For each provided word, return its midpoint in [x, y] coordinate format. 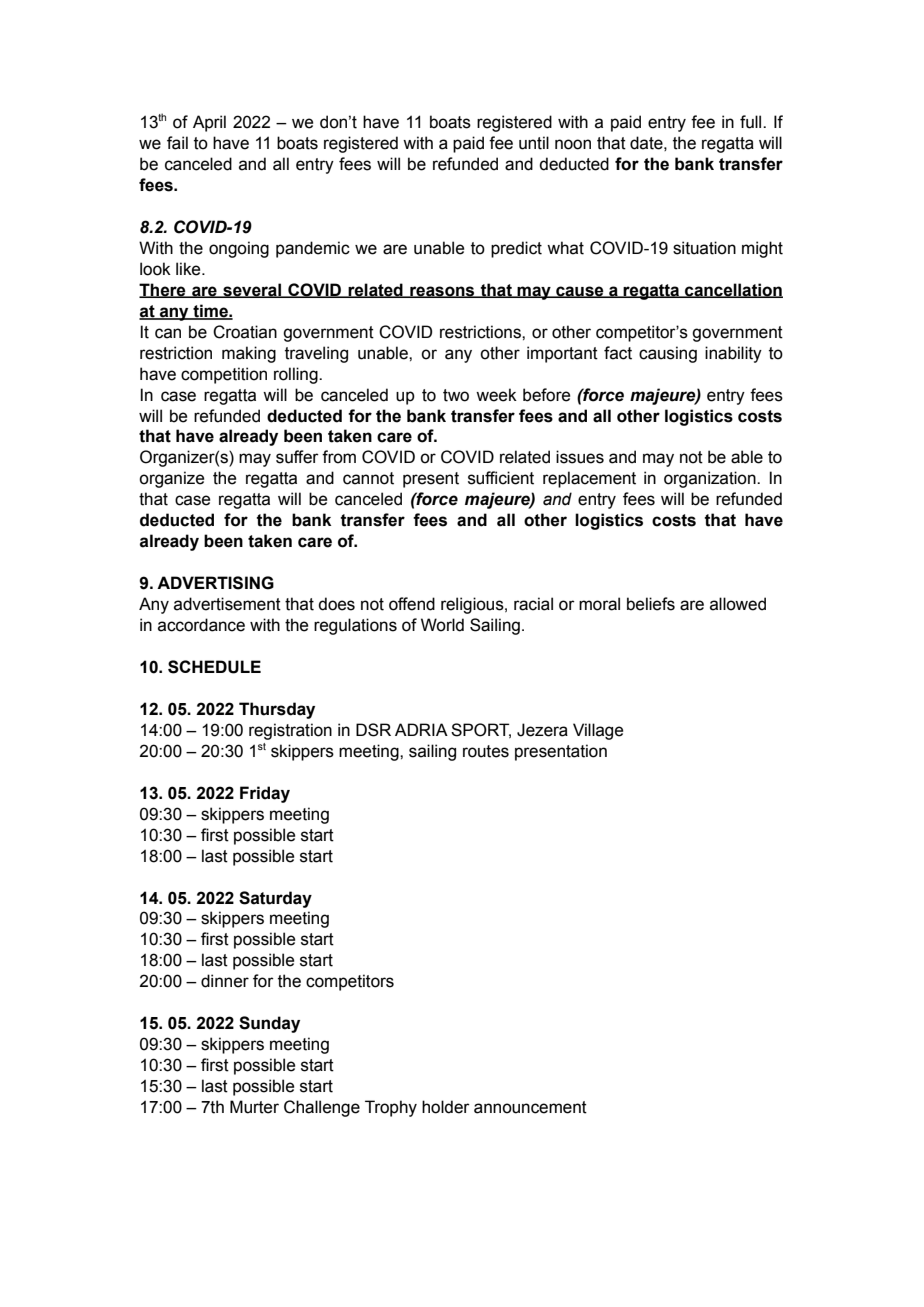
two [456, 395]
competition [224, 375]
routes [486, 751]
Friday [265, 794]
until [534, 143]
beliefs [651, 604]
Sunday [269, 1024]
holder [446, 1107]
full [752, 122]
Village [598, 731]
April [209, 123]
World [442, 625]
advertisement [227, 604]
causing [668, 354]
